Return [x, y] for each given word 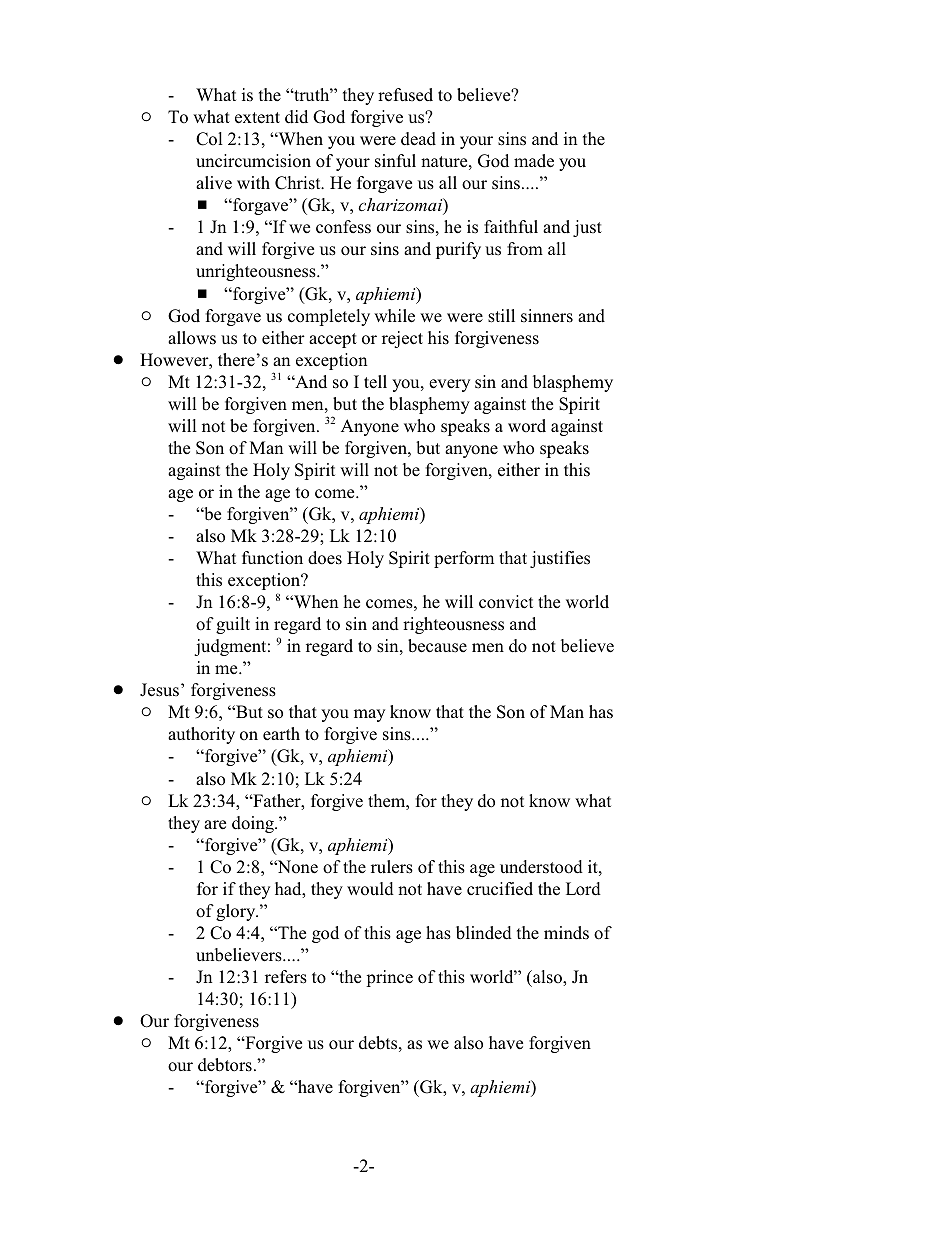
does [325, 558]
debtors [225, 1065]
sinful [395, 161]
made [534, 161]
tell [375, 382]
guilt [233, 625]
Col [209, 139]
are [215, 824]
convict [506, 602]
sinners [547, 316]
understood [541, 867]
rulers [392, 867]
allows [192, 338]
